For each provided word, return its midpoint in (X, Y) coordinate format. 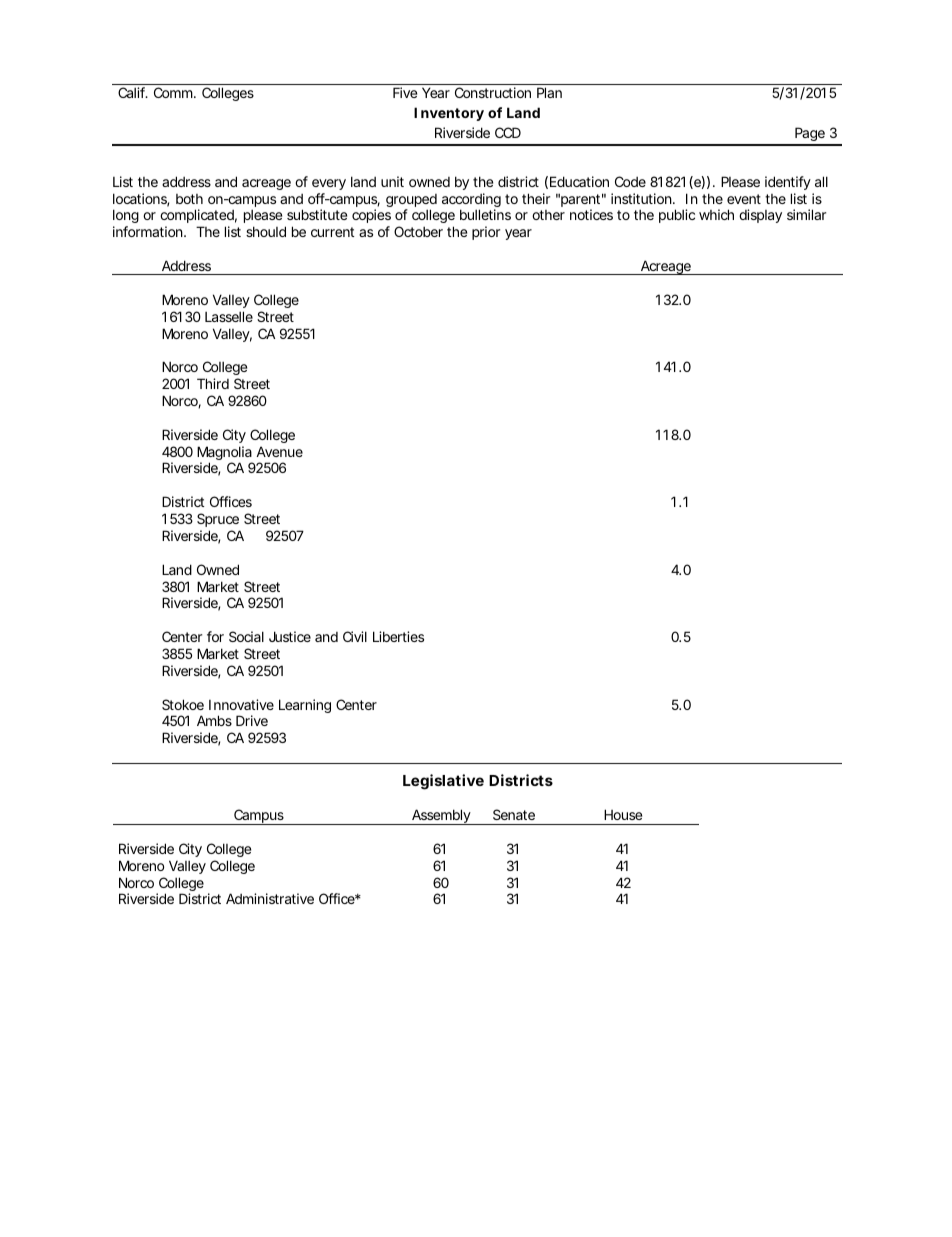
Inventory (449, 114)
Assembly (440, 817)
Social (246, 636)
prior (486, 233)
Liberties (398, 636)
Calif (133, 92)
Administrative (270, 898)
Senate (514, 814)
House (623, 814)
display (760, 216)
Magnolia (225, 454)
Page (809, 136)
